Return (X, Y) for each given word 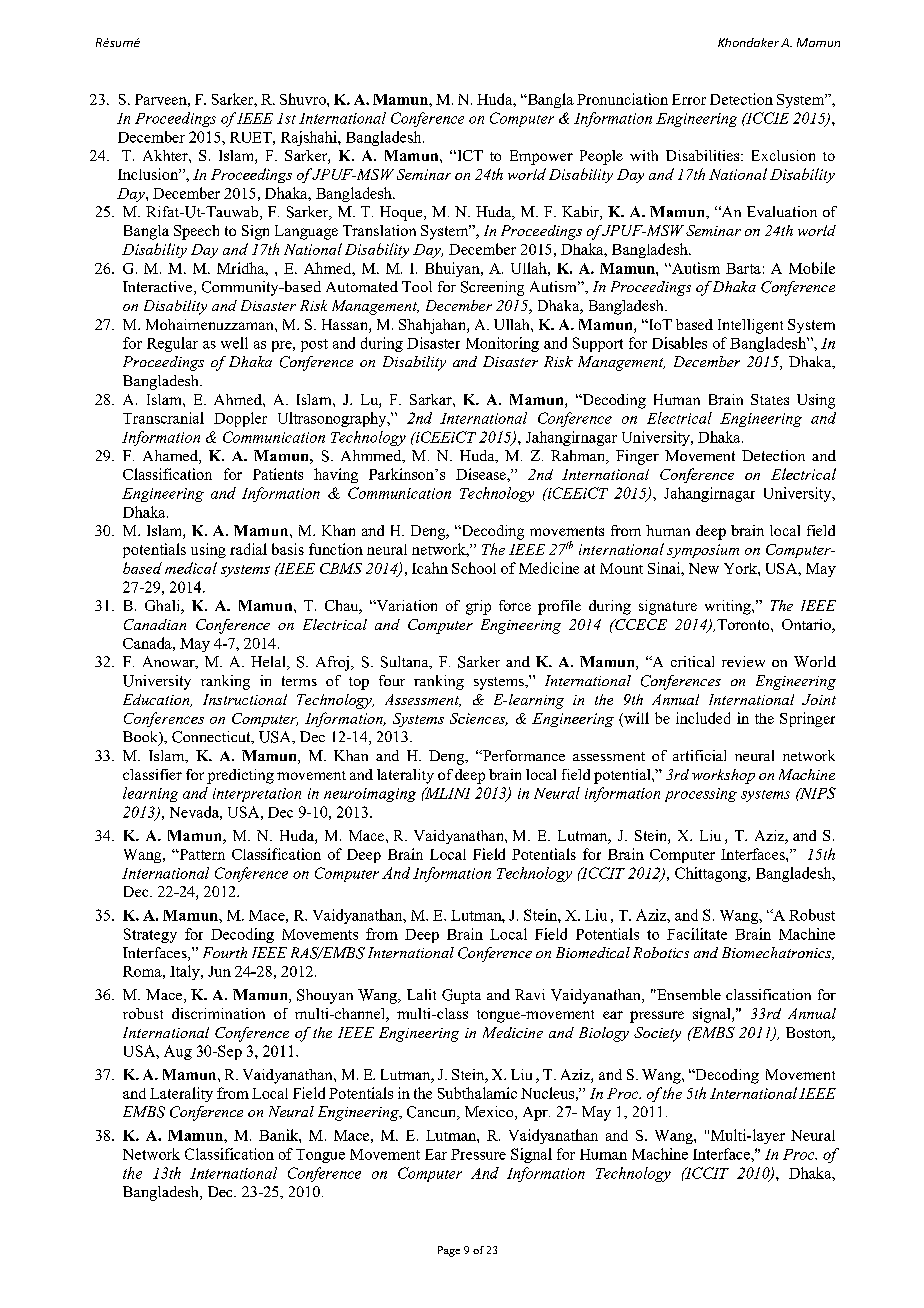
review (743, 661)
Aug (178, 1052)
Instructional (245, 699)
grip (478, 607)
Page (449, 1251)
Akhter (166, 155)
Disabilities (704, 155)
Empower (541, 157)
